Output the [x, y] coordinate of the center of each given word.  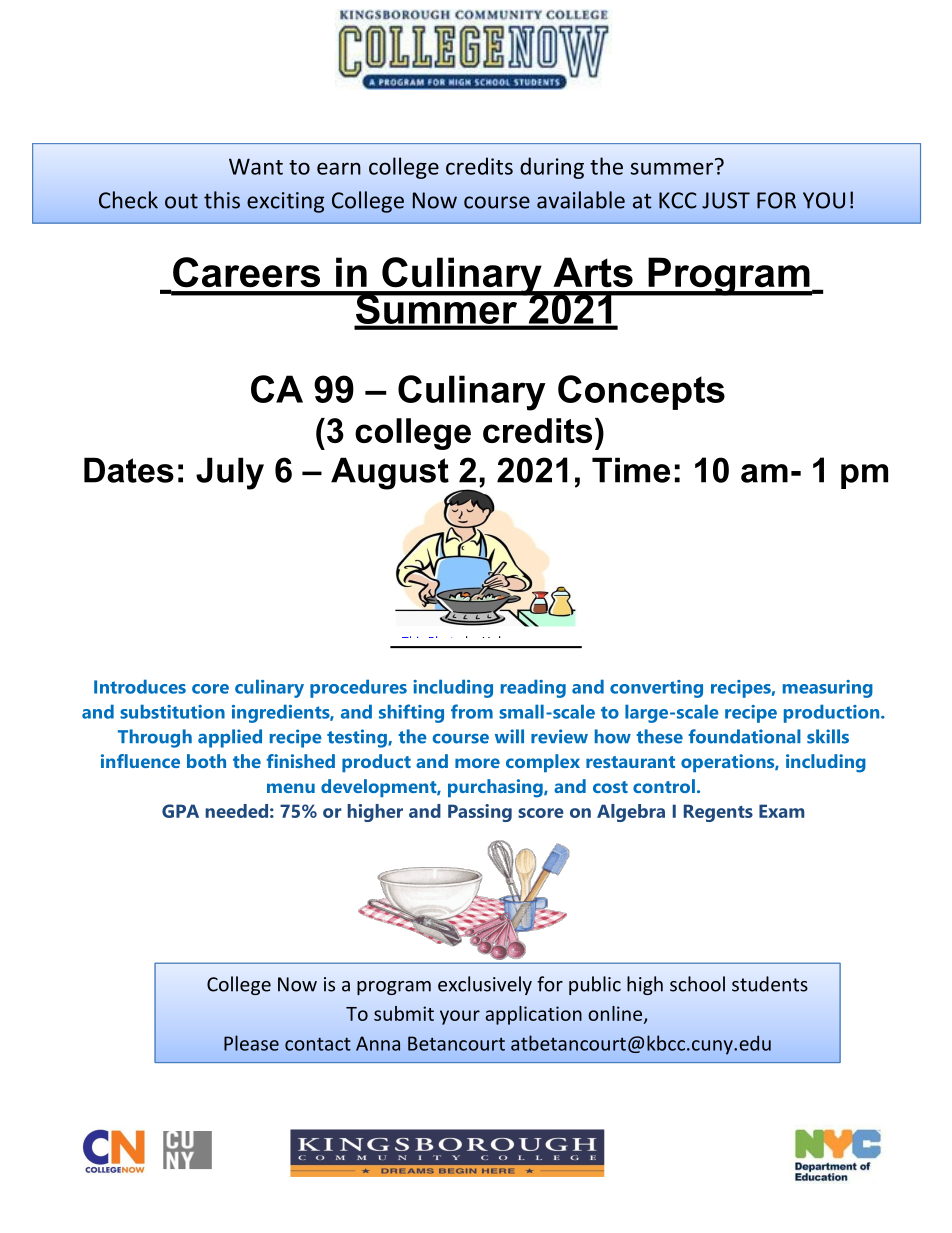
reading [533, 688]
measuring [828, 689]
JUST [726, 200]
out [181, 201]
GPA [180, 811]
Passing [480, 813]
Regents [718, 813]
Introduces [140, 686]
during [552, 168]
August [390, 473]
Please [251, 1043]
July [230, 473]
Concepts [641, 392]
